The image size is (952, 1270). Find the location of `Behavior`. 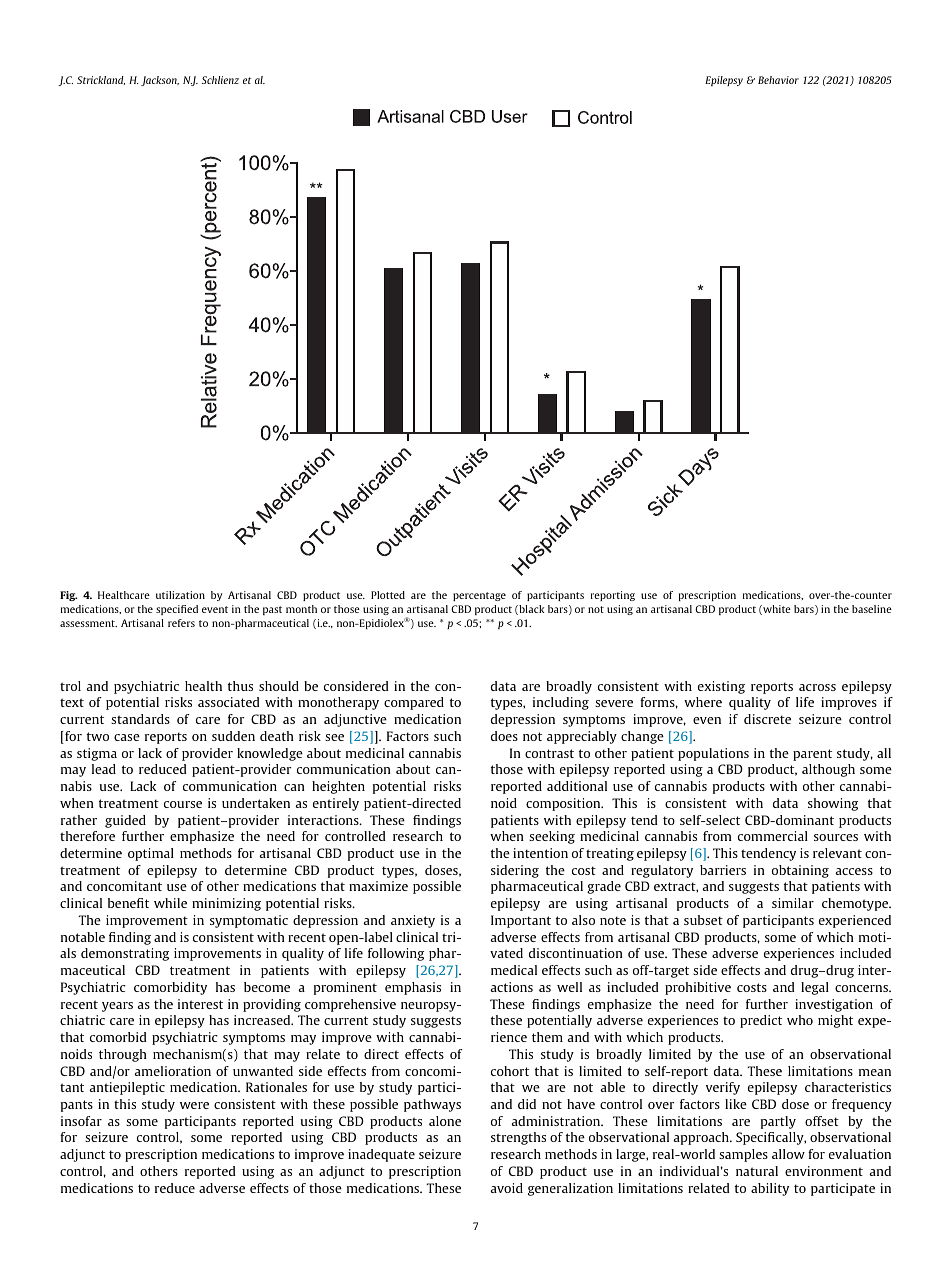

Behavior is located at coordinates (778, 80).
